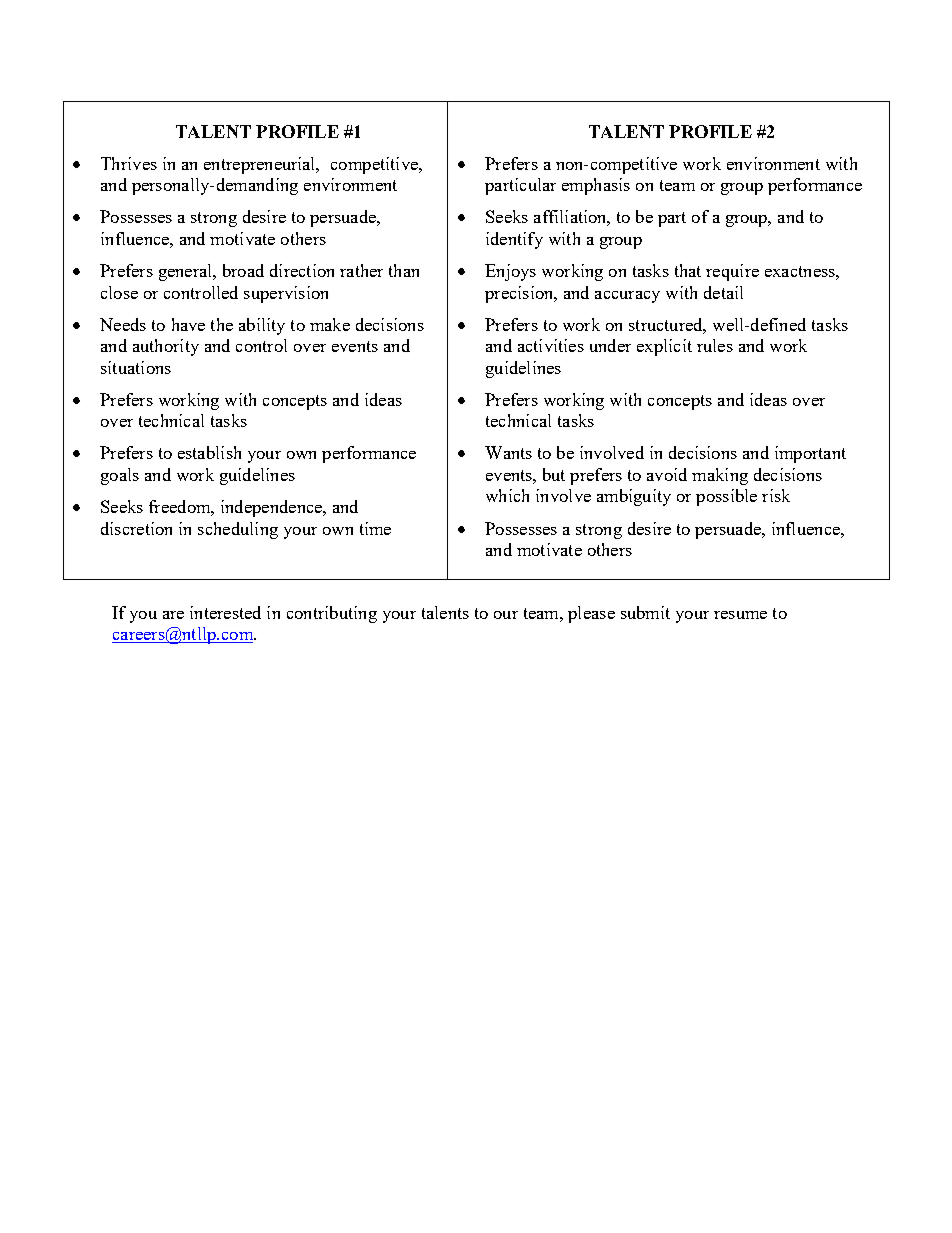 The width and height of the image is (952, 1233). Describe the element at coordinates (551, 345) in the image. I see `activities` at that location.
